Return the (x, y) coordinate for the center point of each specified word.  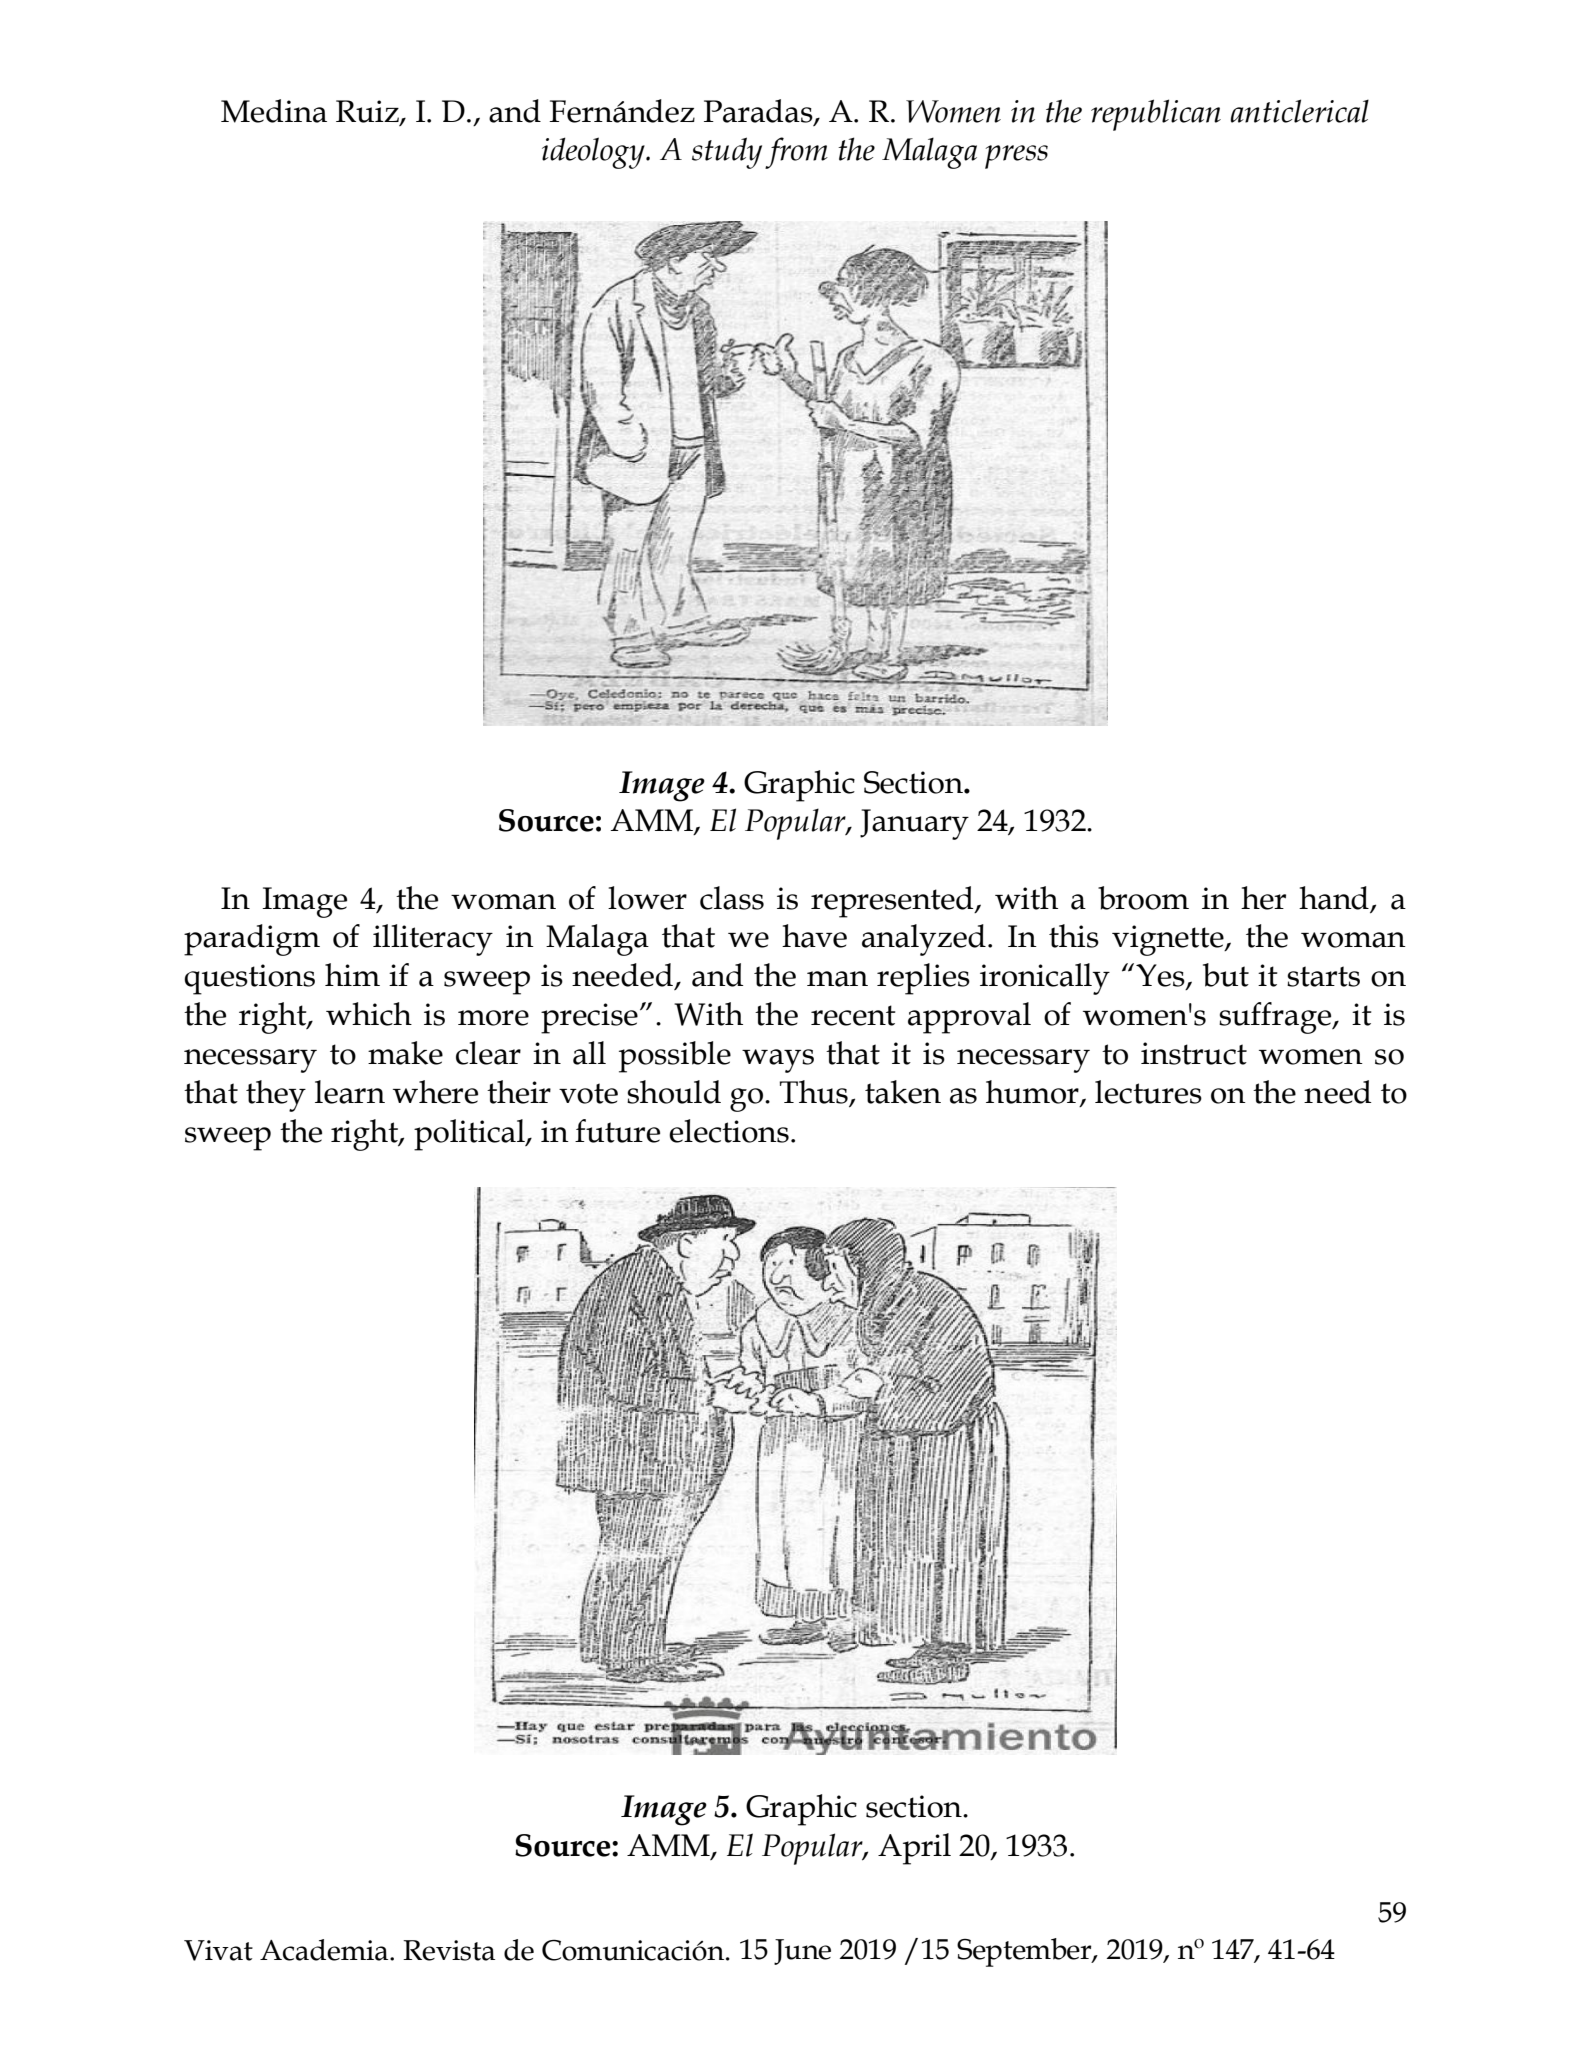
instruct (1194, 1053)
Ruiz (368, 112)
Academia (325, 1950)
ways (778, 1061)
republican (1156, 115)
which (369, 1014)
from (796, 153)
